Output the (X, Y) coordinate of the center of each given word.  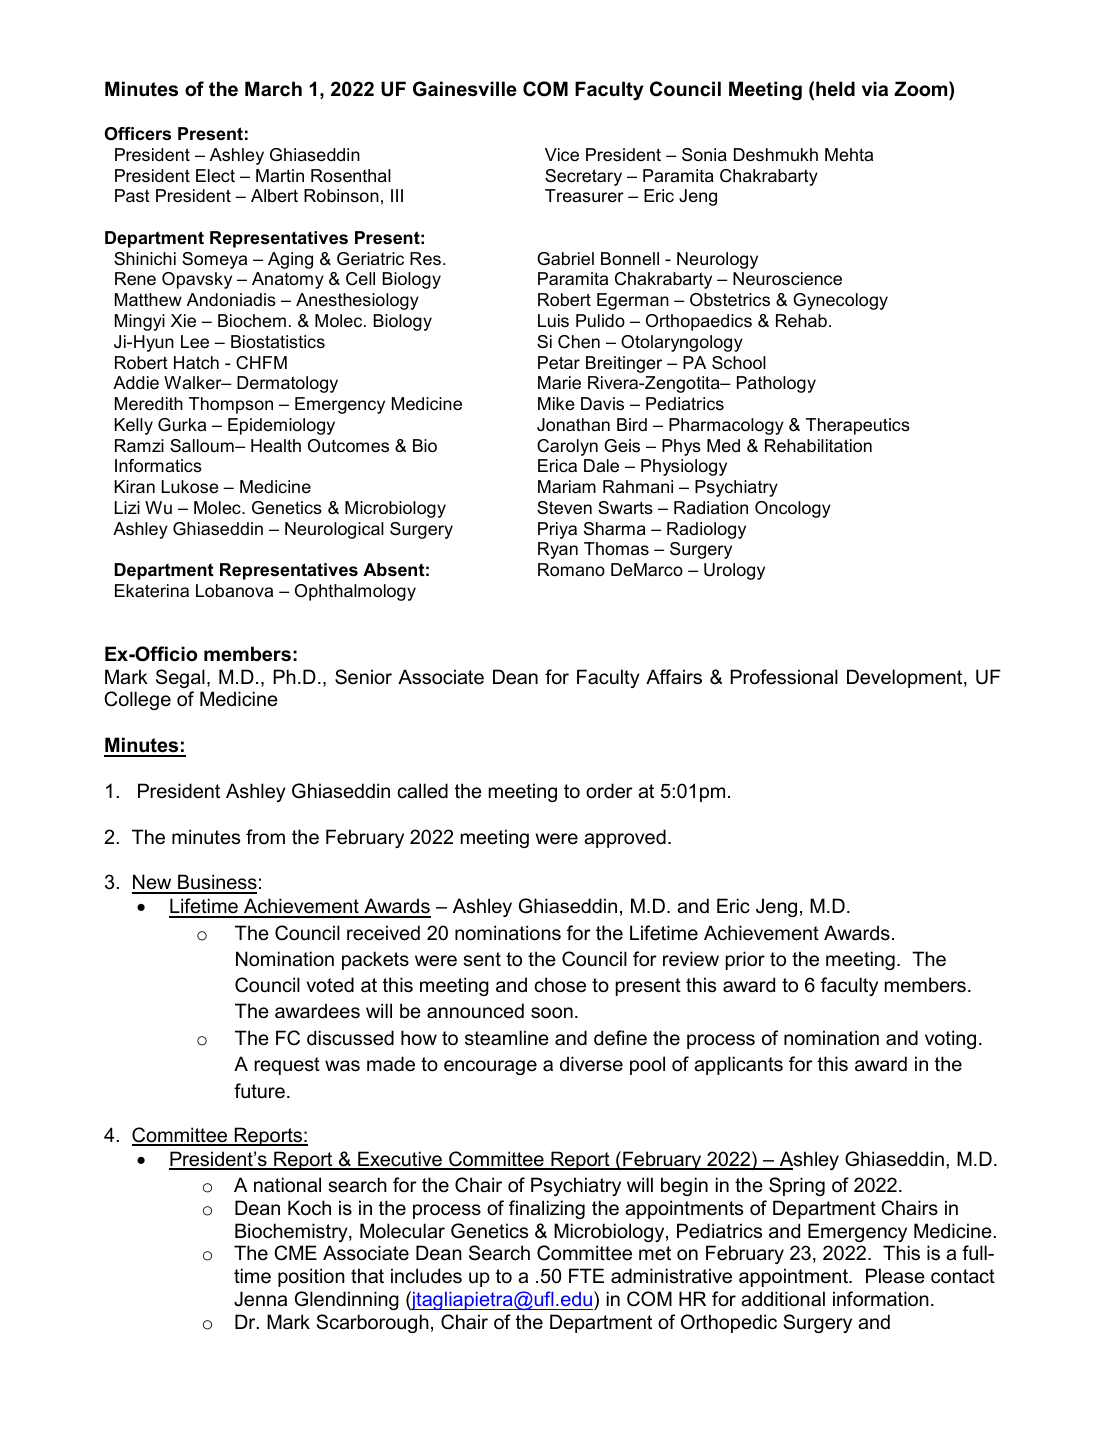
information (881, 1299)
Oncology (793, 509)
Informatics (158, 466)
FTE (586, 1275)
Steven (564, 507)
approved (625, 838)
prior (745, 960)
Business (216, 883)
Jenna (260, 1299)
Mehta (849, 154)
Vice (562, 154)
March (273, 89)
